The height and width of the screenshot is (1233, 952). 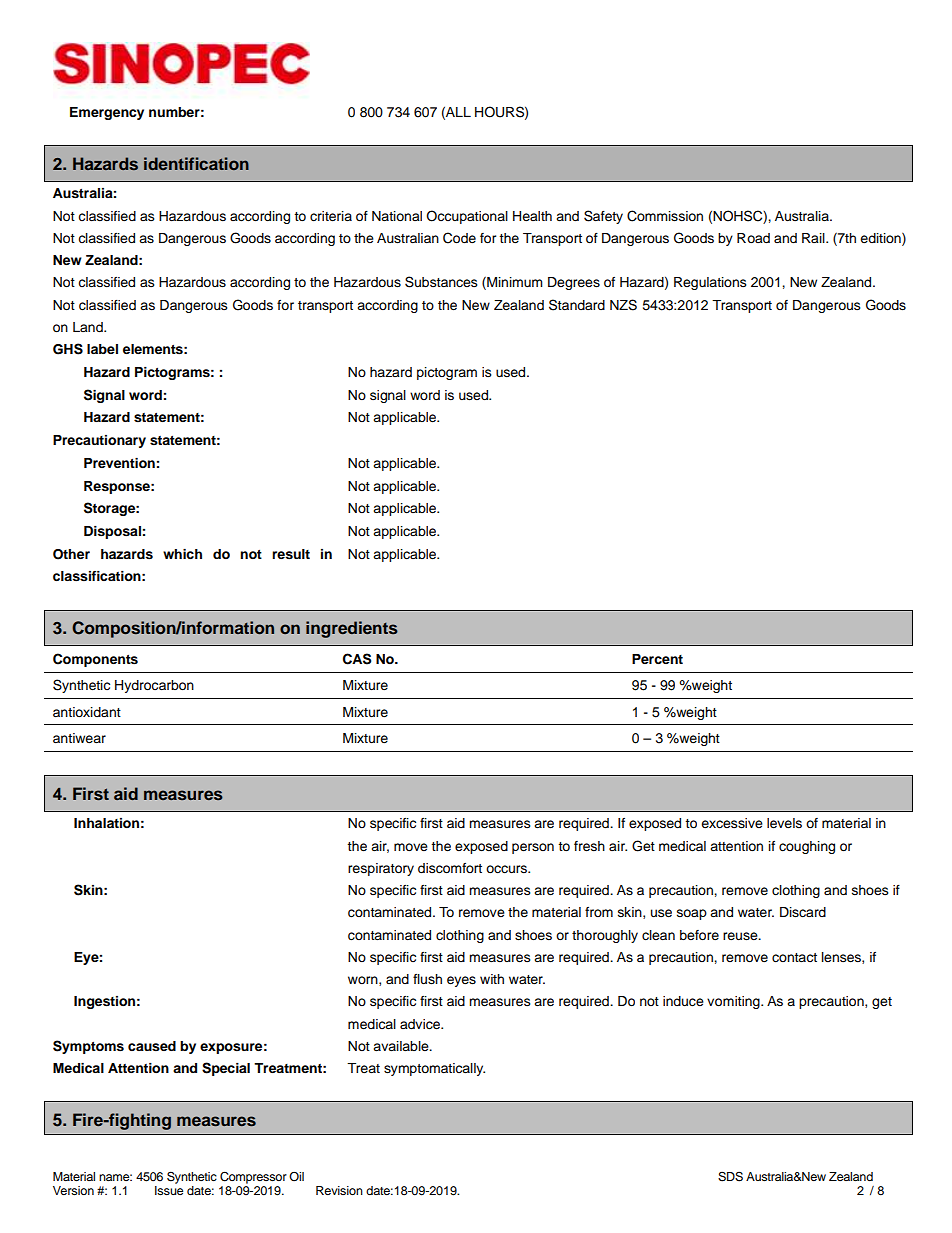 I want to click on discomfort, so click(x=450, y=868).
